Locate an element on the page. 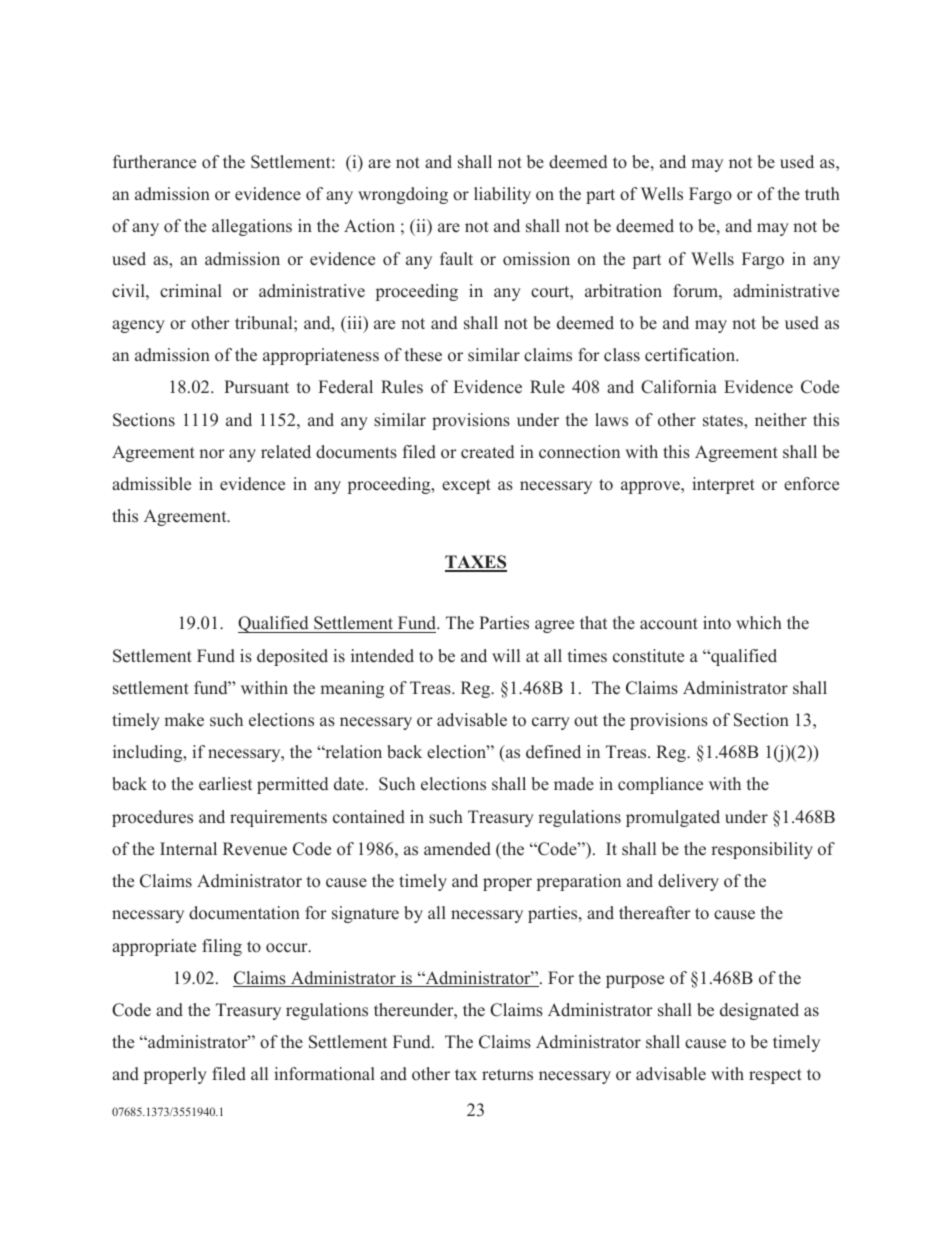 The image size is (952, 1233). informational is located at coordinates (324, 1074).
